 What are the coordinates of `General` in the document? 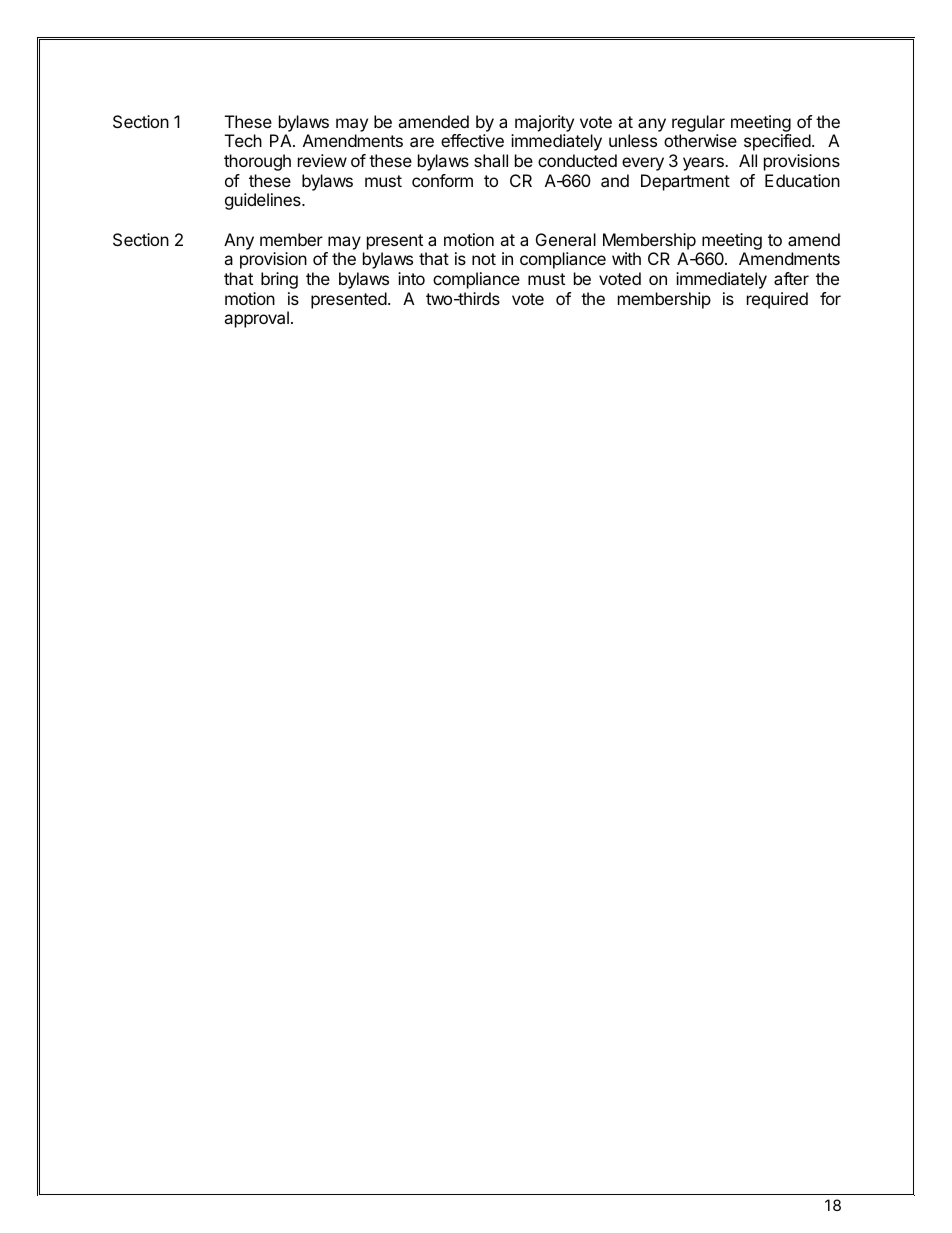 It's located at (566, 239).
